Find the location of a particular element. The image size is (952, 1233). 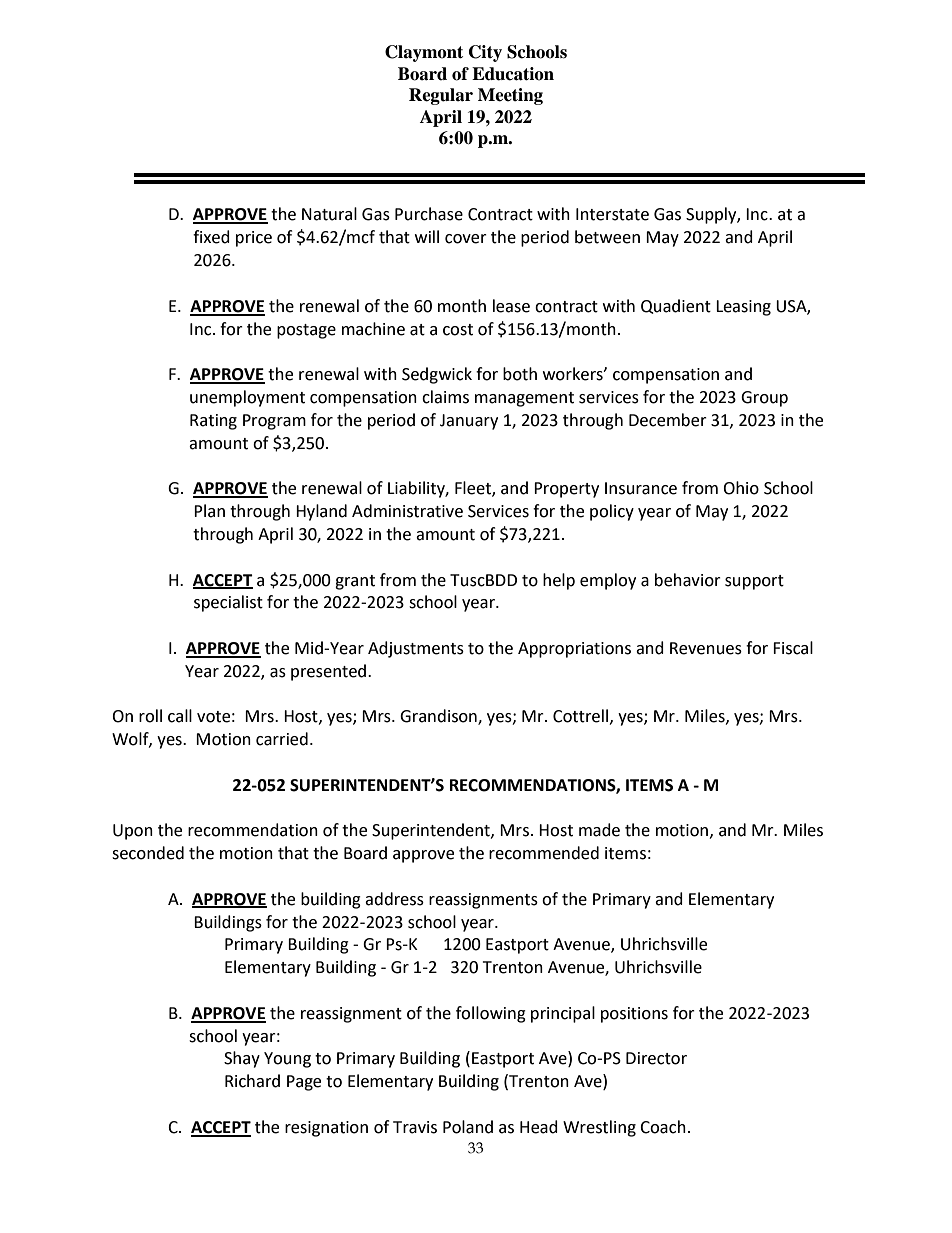

Poland is located at coordinates (468, 1127).
